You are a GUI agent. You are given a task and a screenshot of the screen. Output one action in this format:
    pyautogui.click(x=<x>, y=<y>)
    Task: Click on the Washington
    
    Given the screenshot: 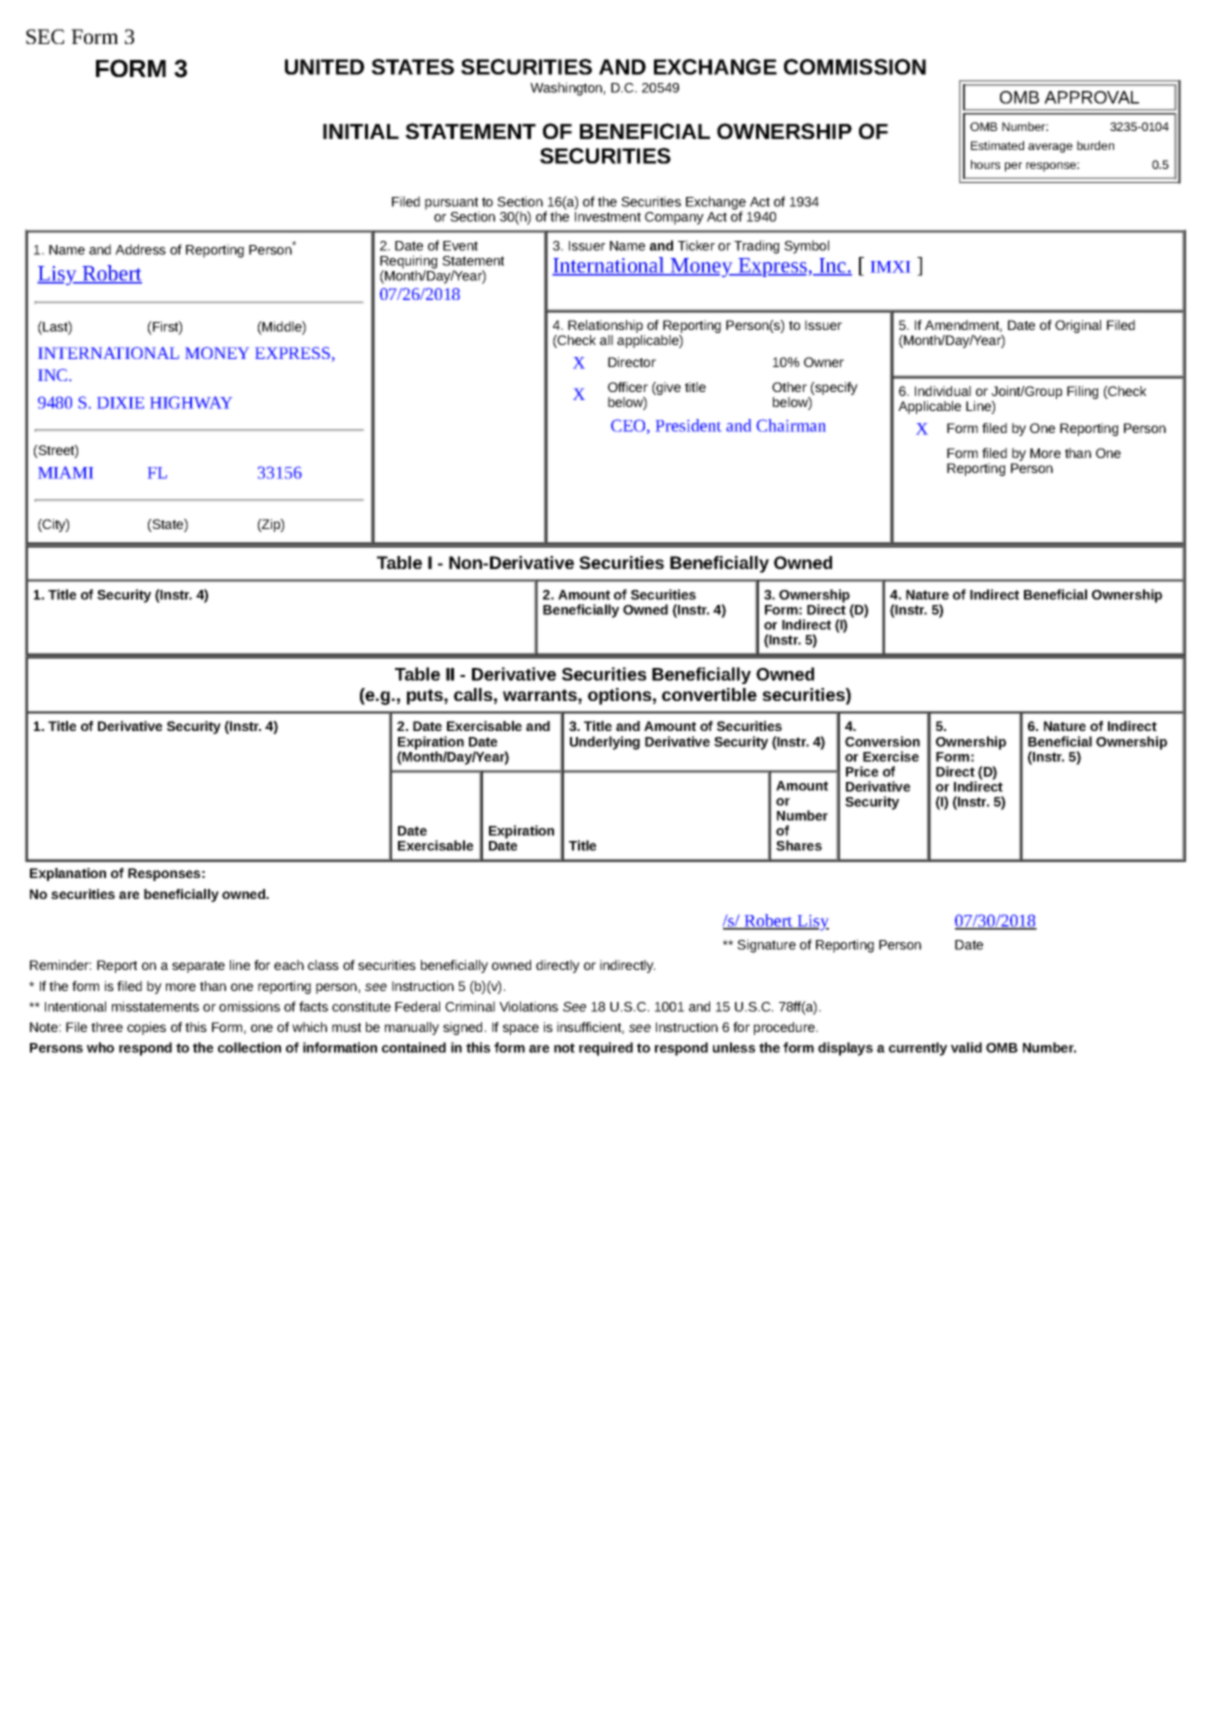 What is the action you would take?
    pyautogui.click(x=567, y=89)
